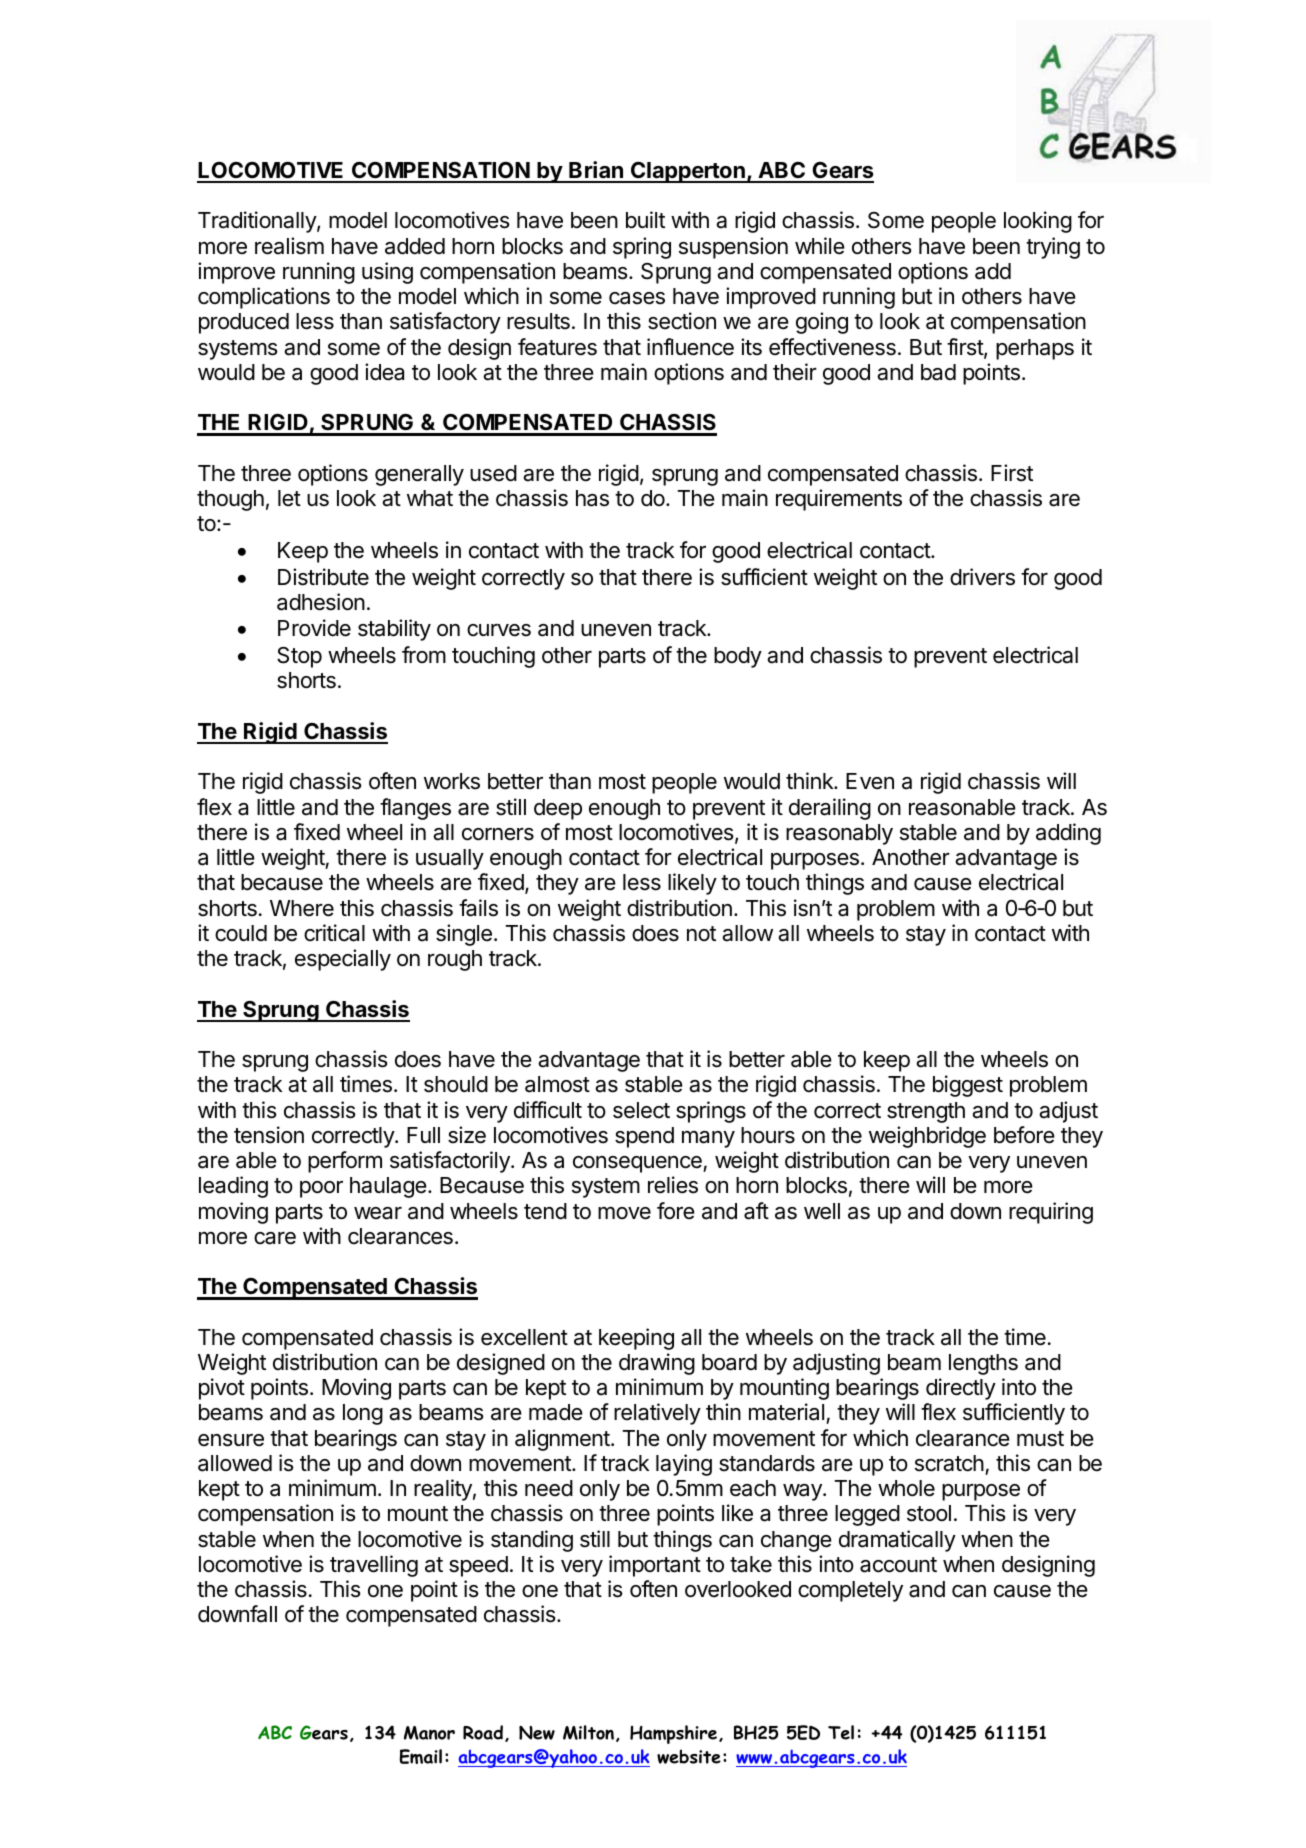 Image resolution: width=1306 pixels, height=1848 pixels. Describe the element at coordinates (1068, 834) in the page. I see `adding` at that location.
